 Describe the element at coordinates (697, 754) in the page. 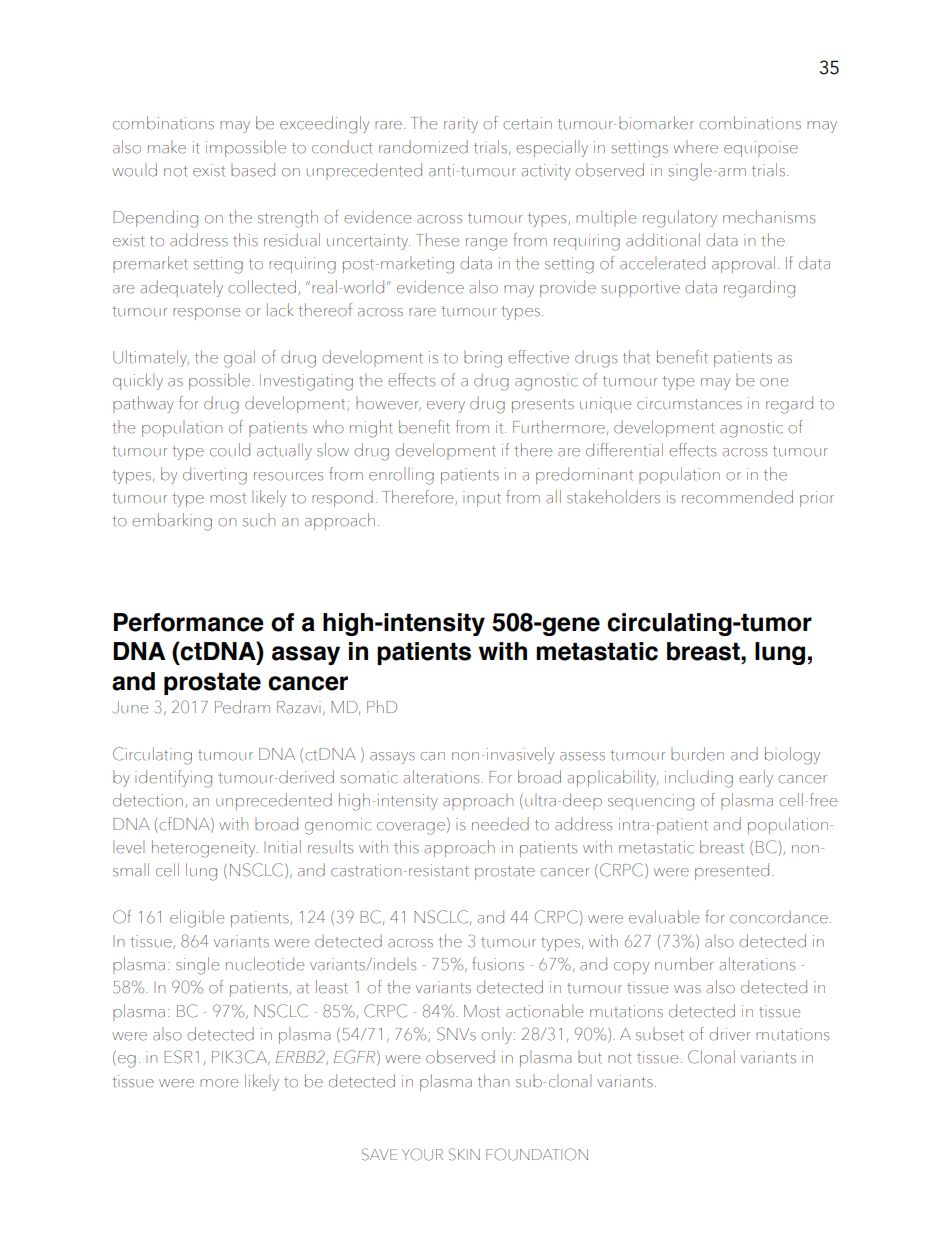

I see `burden` at that location.
